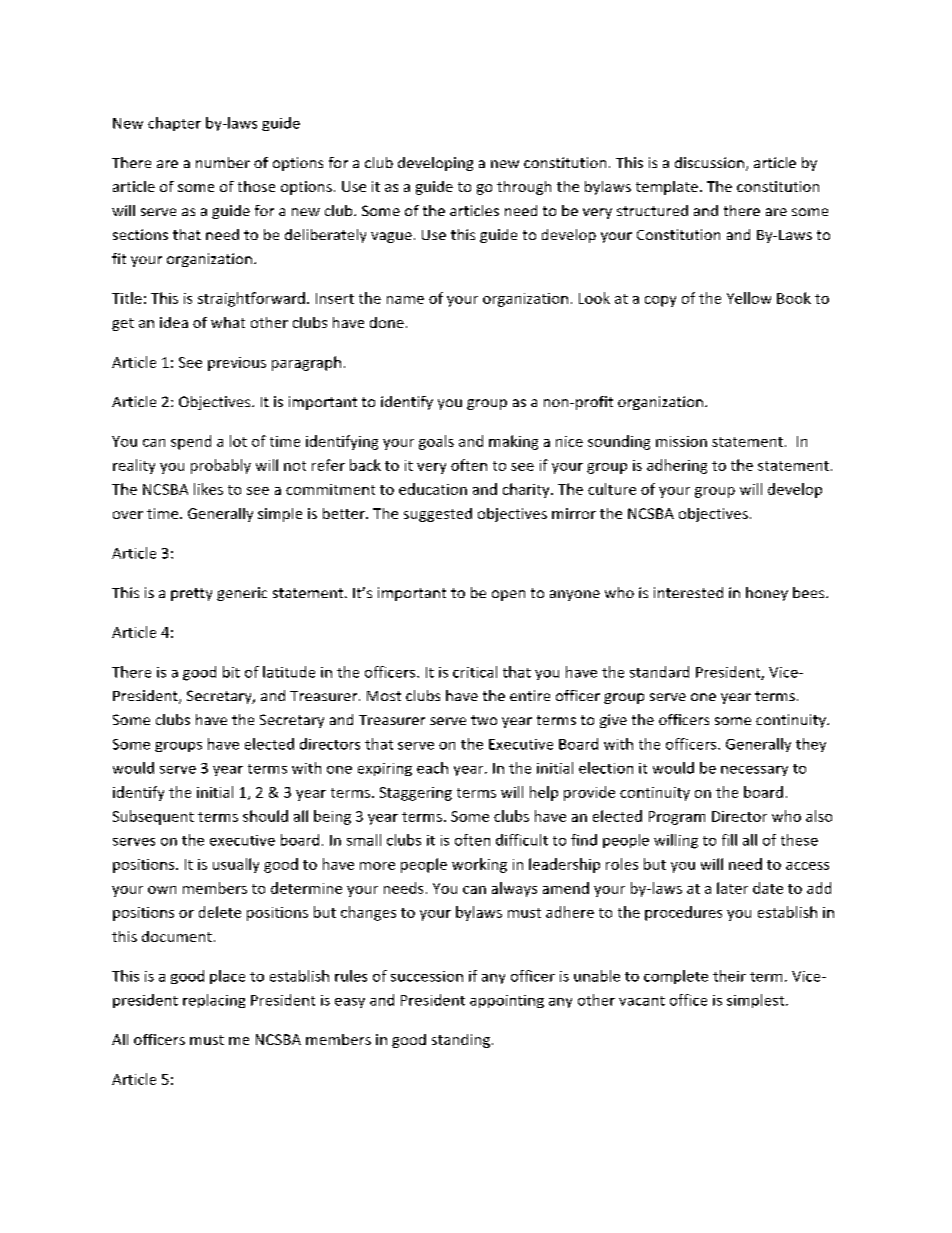 Image resolution: width=952 pixels, height=1233 pixels. I want to click on place, so click(227, 977).
